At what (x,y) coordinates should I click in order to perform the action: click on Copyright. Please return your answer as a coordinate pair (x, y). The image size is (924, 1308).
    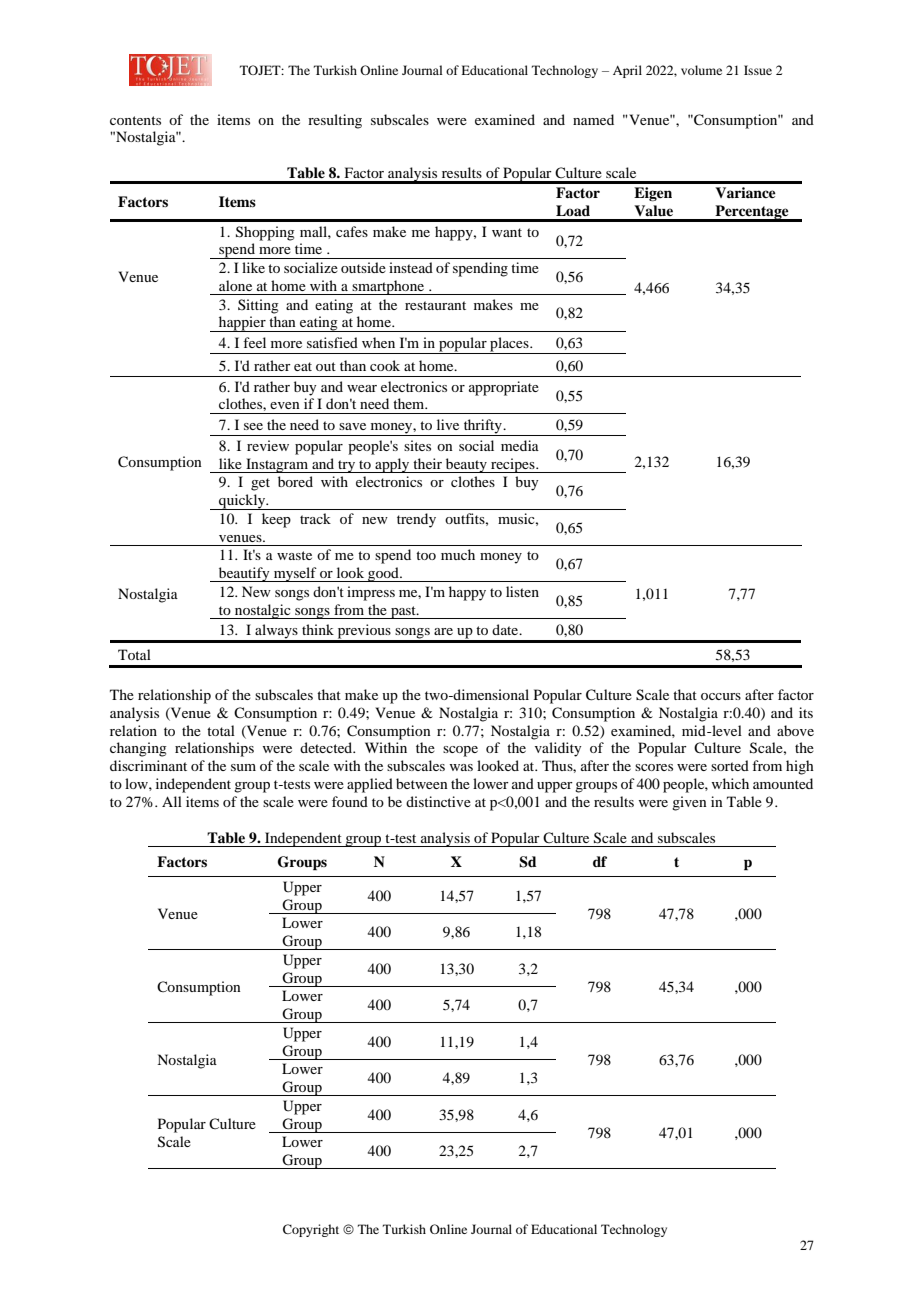
    Looking at the image, I should click on (311, 1230).
